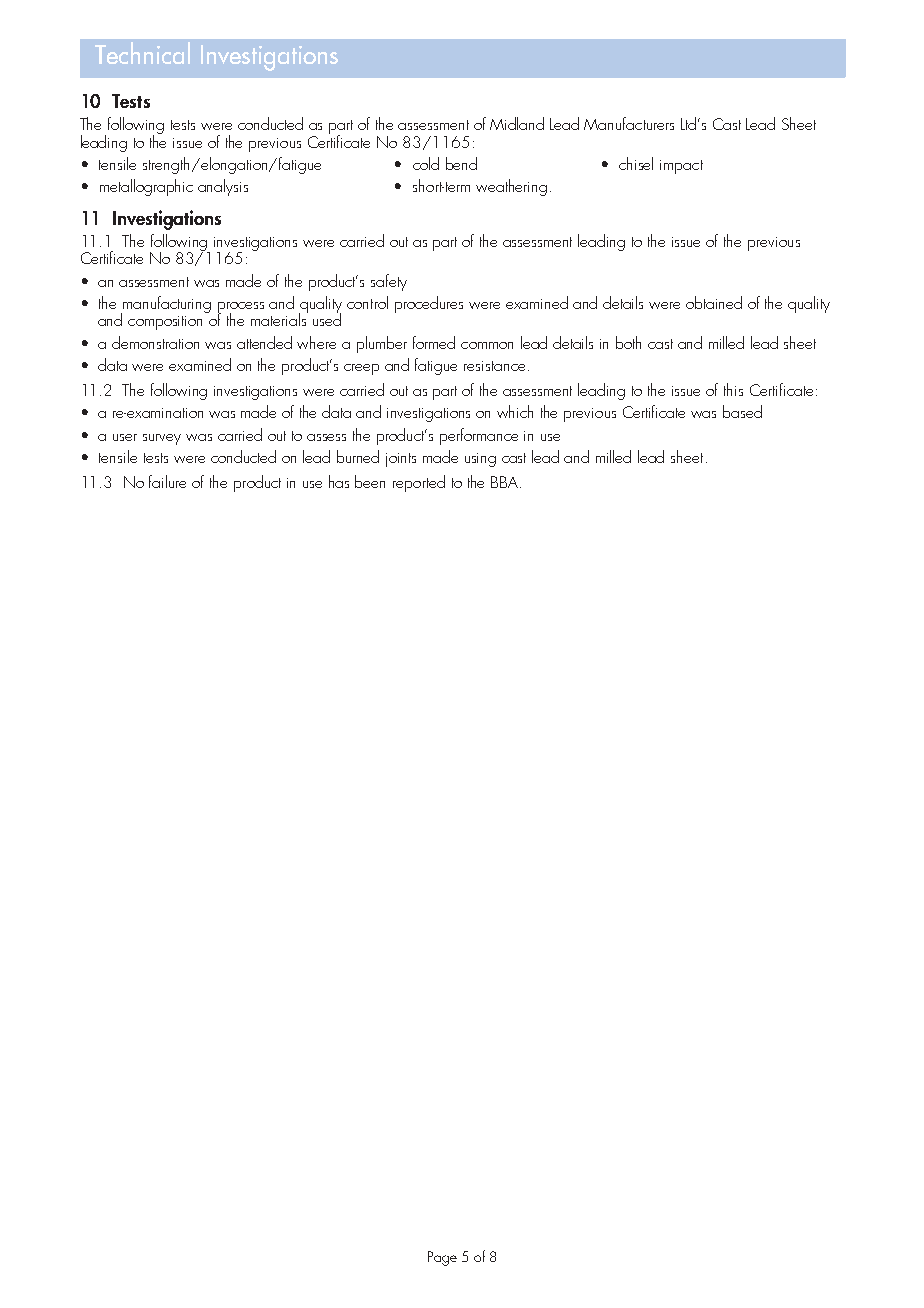 This image has width=924, height=1308. Describe the element at coordinates (628, 342) in the image. I see `both` at that location.
